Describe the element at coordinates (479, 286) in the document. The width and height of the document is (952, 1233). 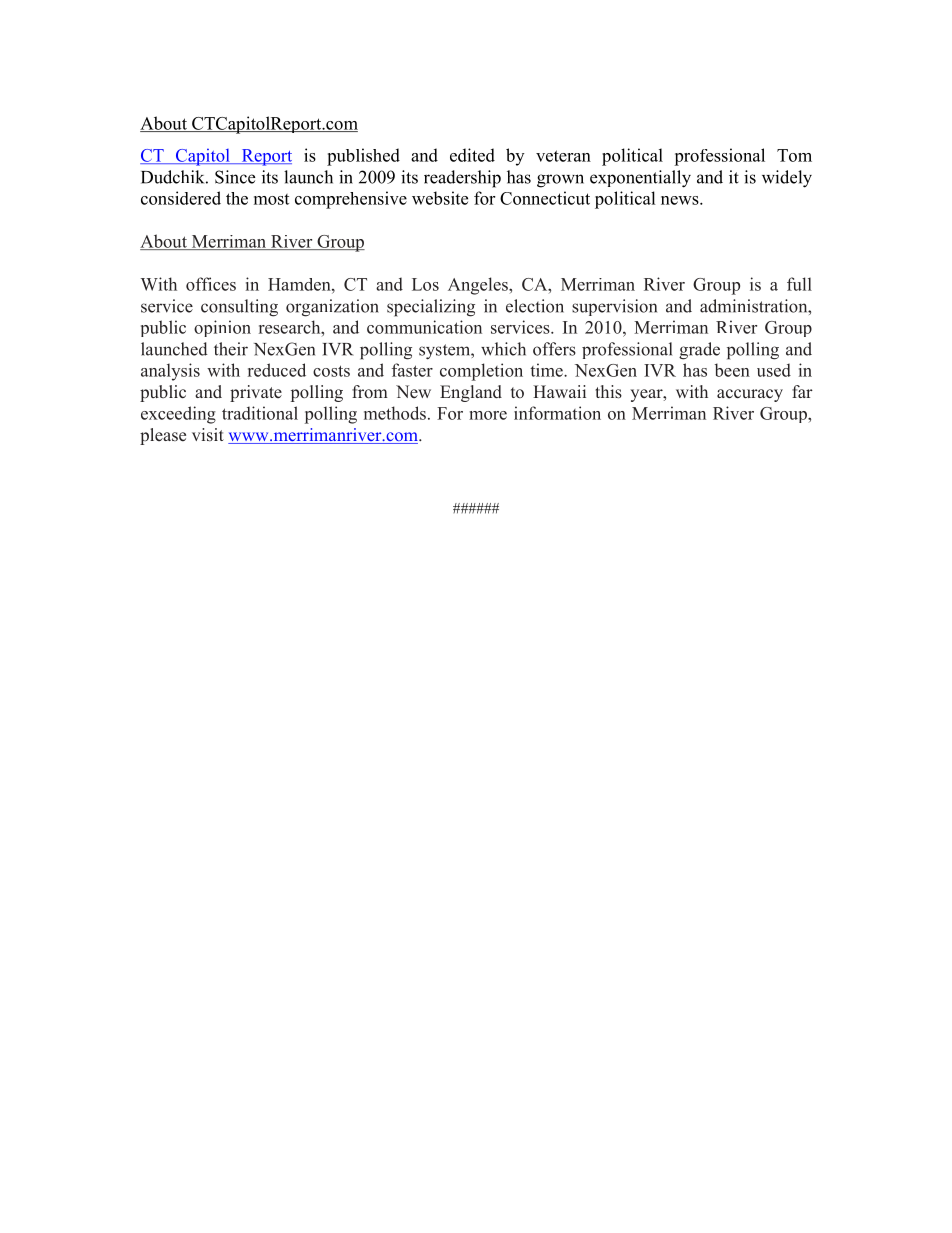
I see `Angeles` at that location.
